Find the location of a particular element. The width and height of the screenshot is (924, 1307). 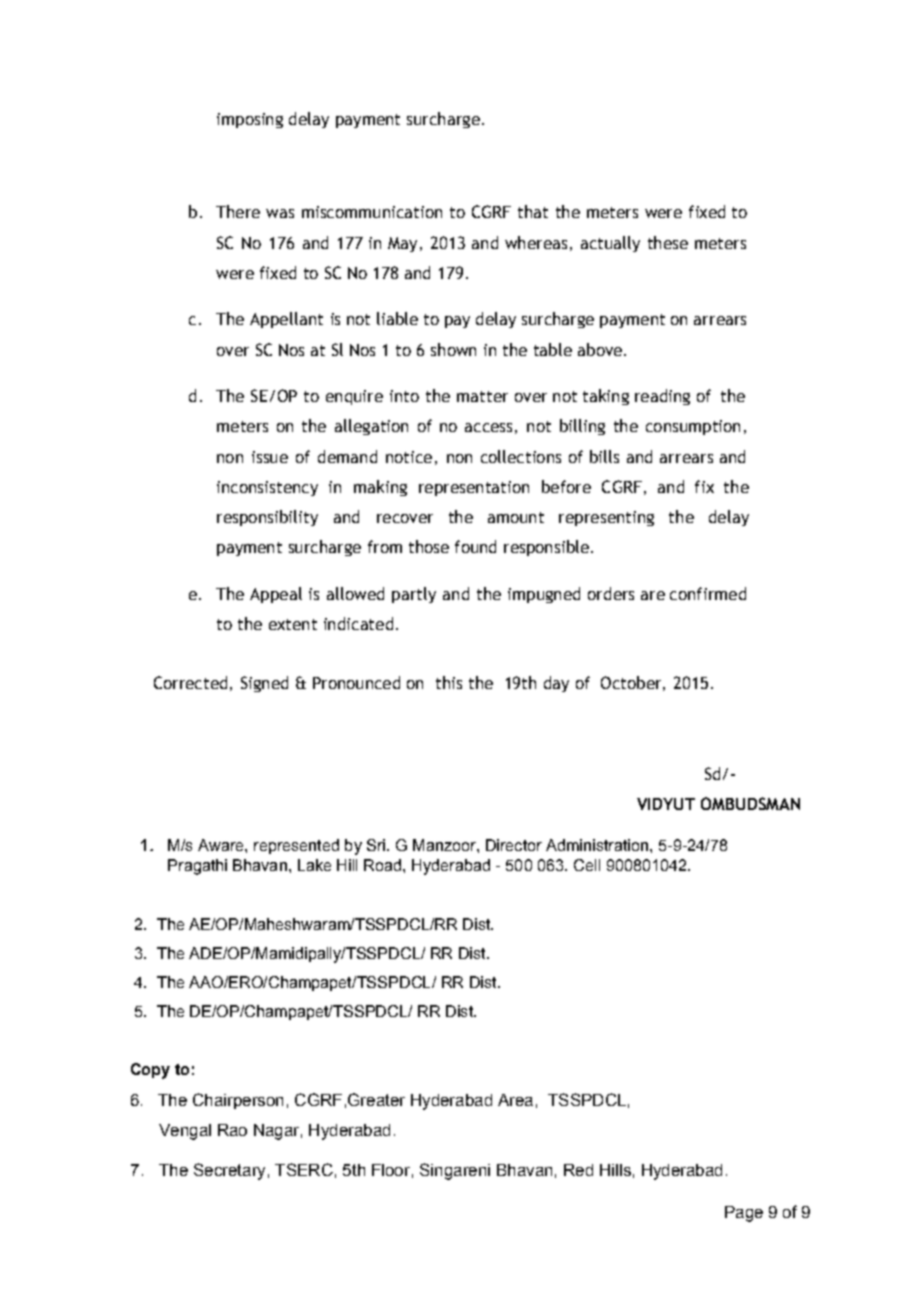

Corrected is located at coordinates (190, 682).
